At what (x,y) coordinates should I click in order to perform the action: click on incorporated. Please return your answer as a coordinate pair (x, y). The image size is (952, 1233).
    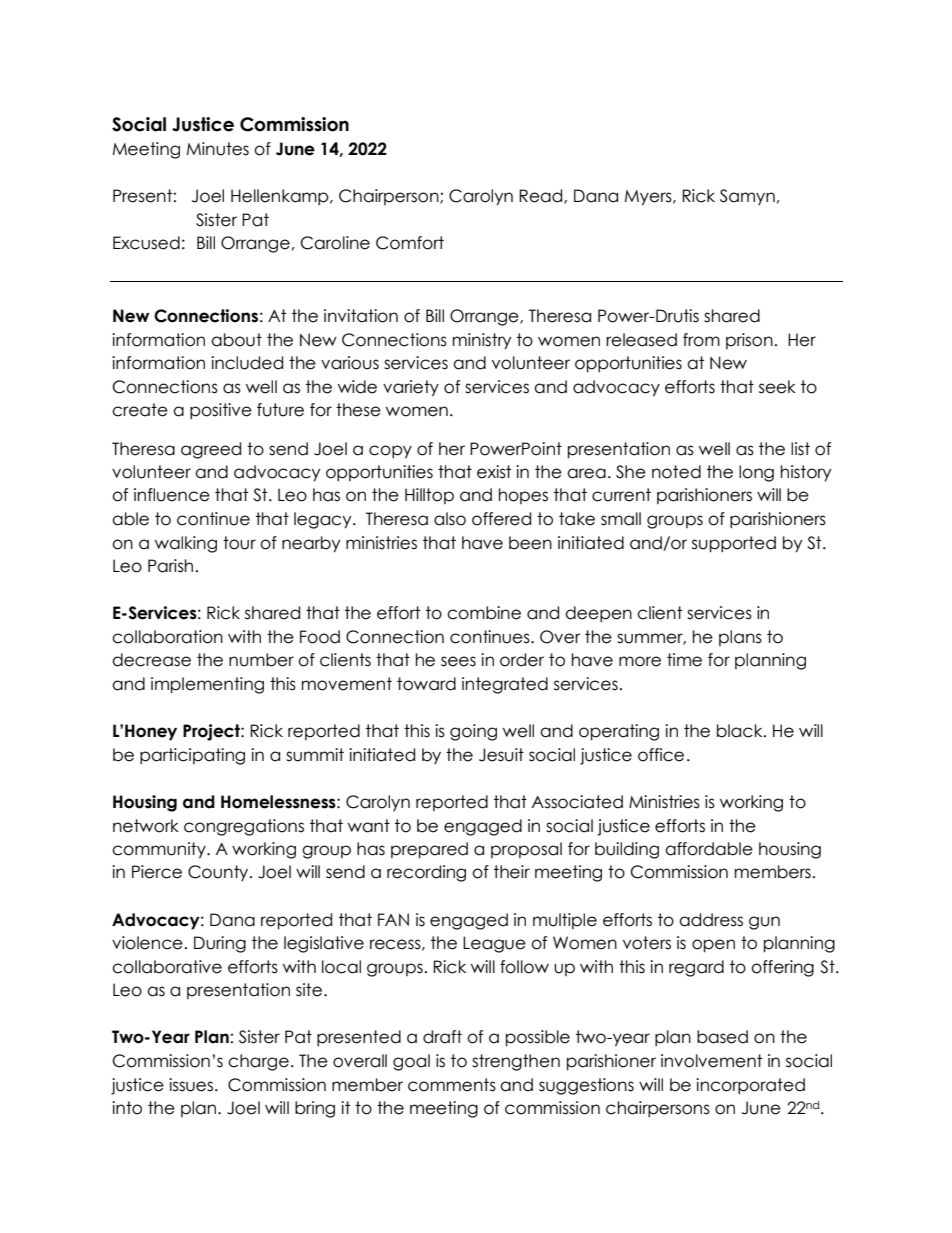
    Looking at the image, I should click on (750, 1086).
